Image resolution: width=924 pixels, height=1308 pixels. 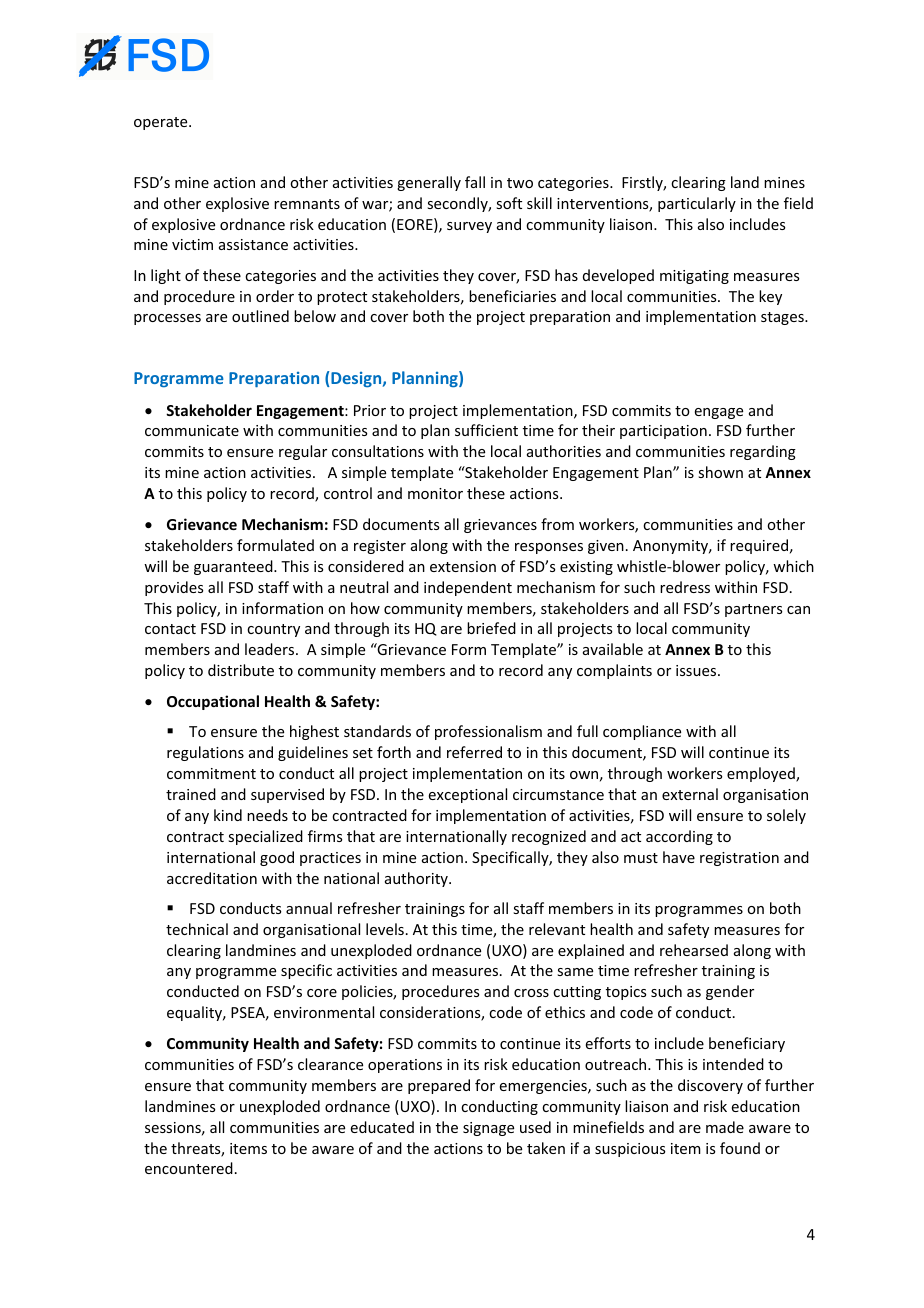 What do you see at coordinates (690, 794) in the document?
I see `external` at bounding box center [690, 794].
